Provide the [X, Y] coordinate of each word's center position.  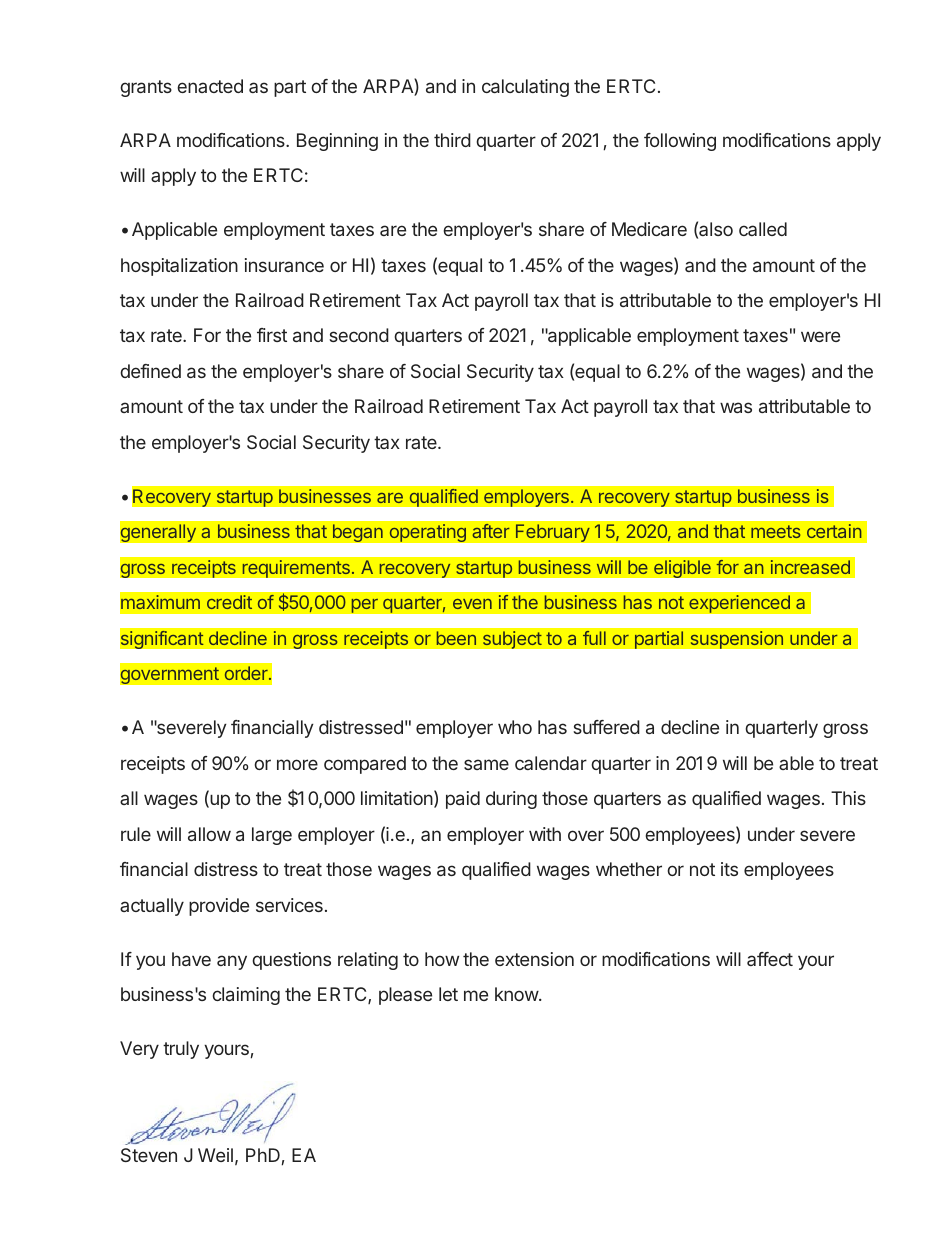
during [511, 800]
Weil [215, 1155]
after [490, 531]
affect [770, 959]
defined [150, 371]
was [736, 407]
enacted [210, 86]
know [517, 994]
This [848, 798]
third [452, 140]
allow [209, 834]
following [680, 142]
